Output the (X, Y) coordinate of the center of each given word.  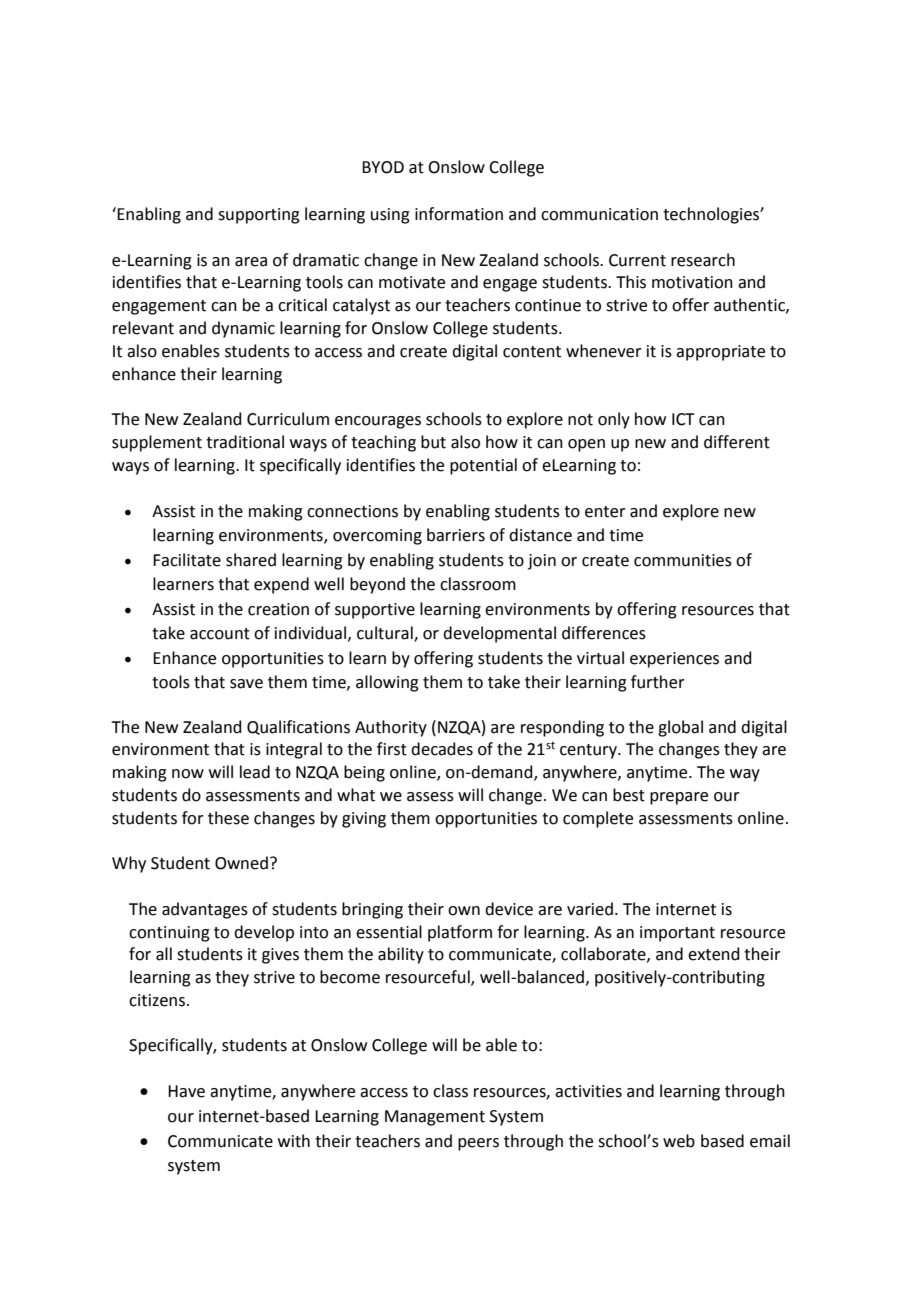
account (220, 634)
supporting (259, 216)
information (459, 214)
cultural (386, 634)
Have (186, 1091)
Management (435, 1118)
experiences (674, 660)
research (703, 260)
